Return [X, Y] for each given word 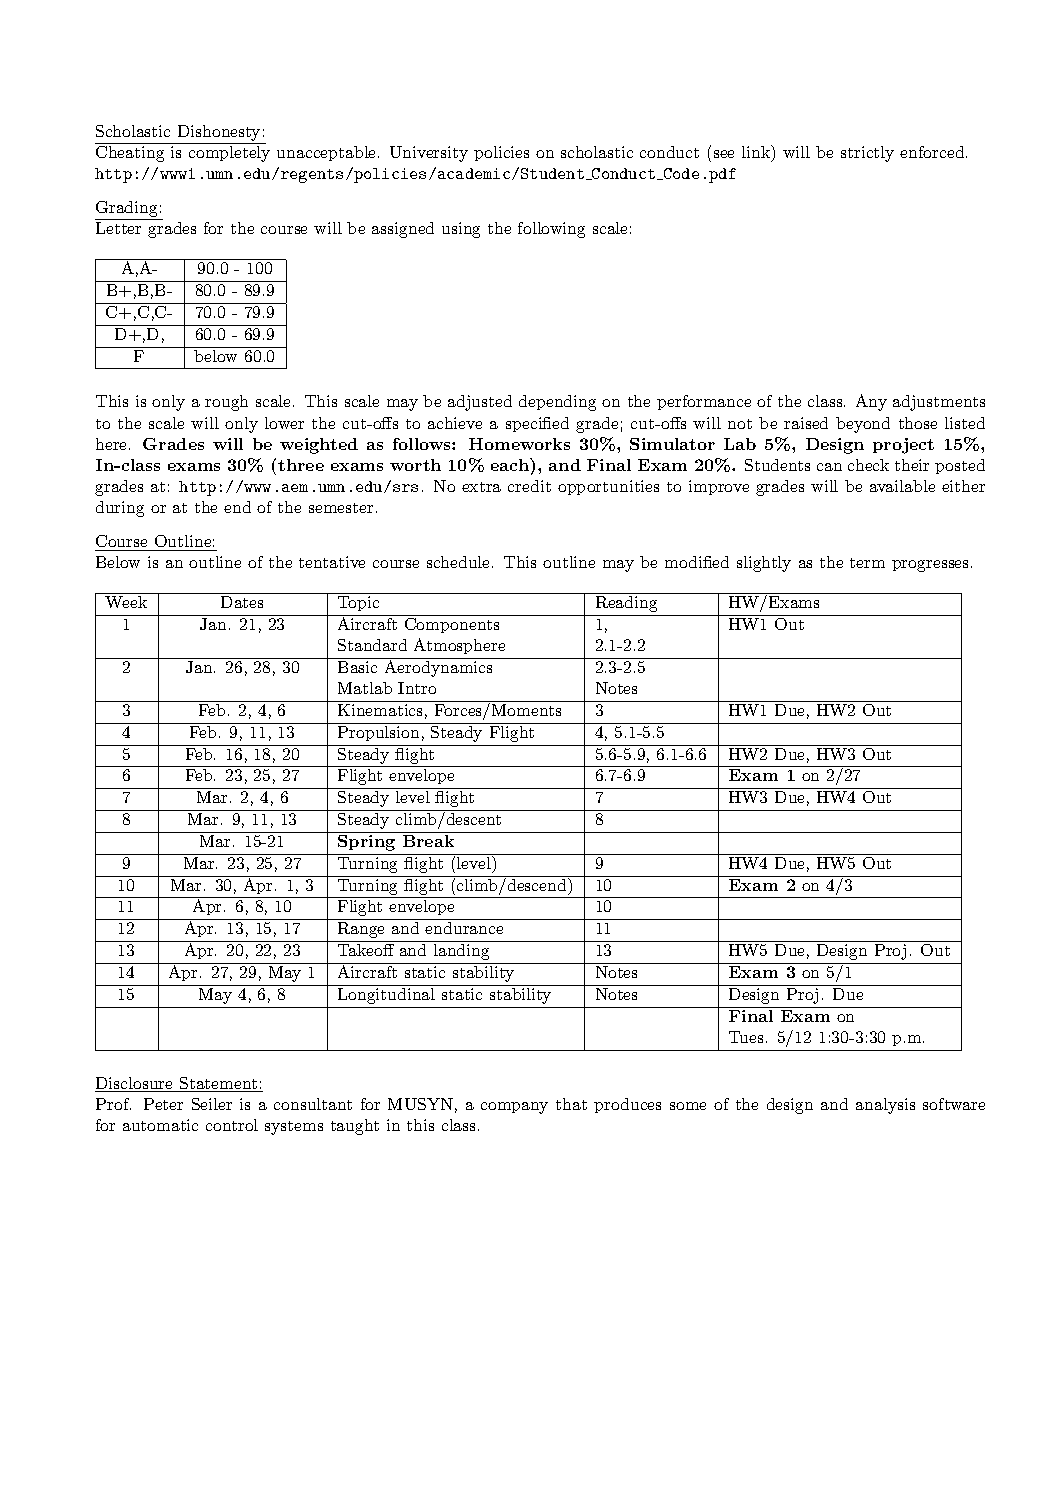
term [867, 563]
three [301, 465]
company [514, 1108]
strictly [867, 154]
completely [229, 154]
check [868, 465]
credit [529, 486]
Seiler [212, 1104]
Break [428, 841]
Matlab [365, 688]
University [429, 154]
